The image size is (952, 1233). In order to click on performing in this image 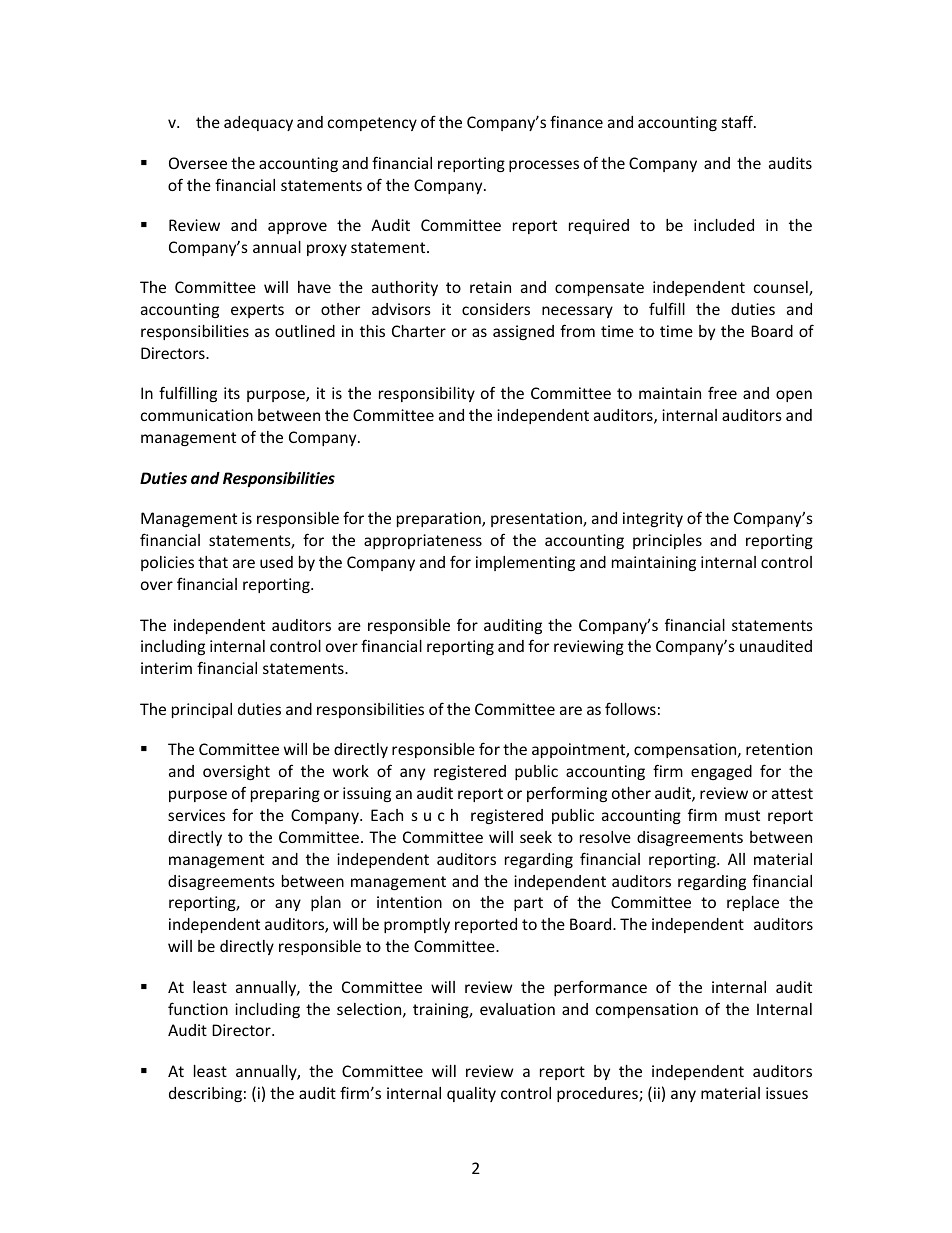, I will do `click(567, 794)`.
